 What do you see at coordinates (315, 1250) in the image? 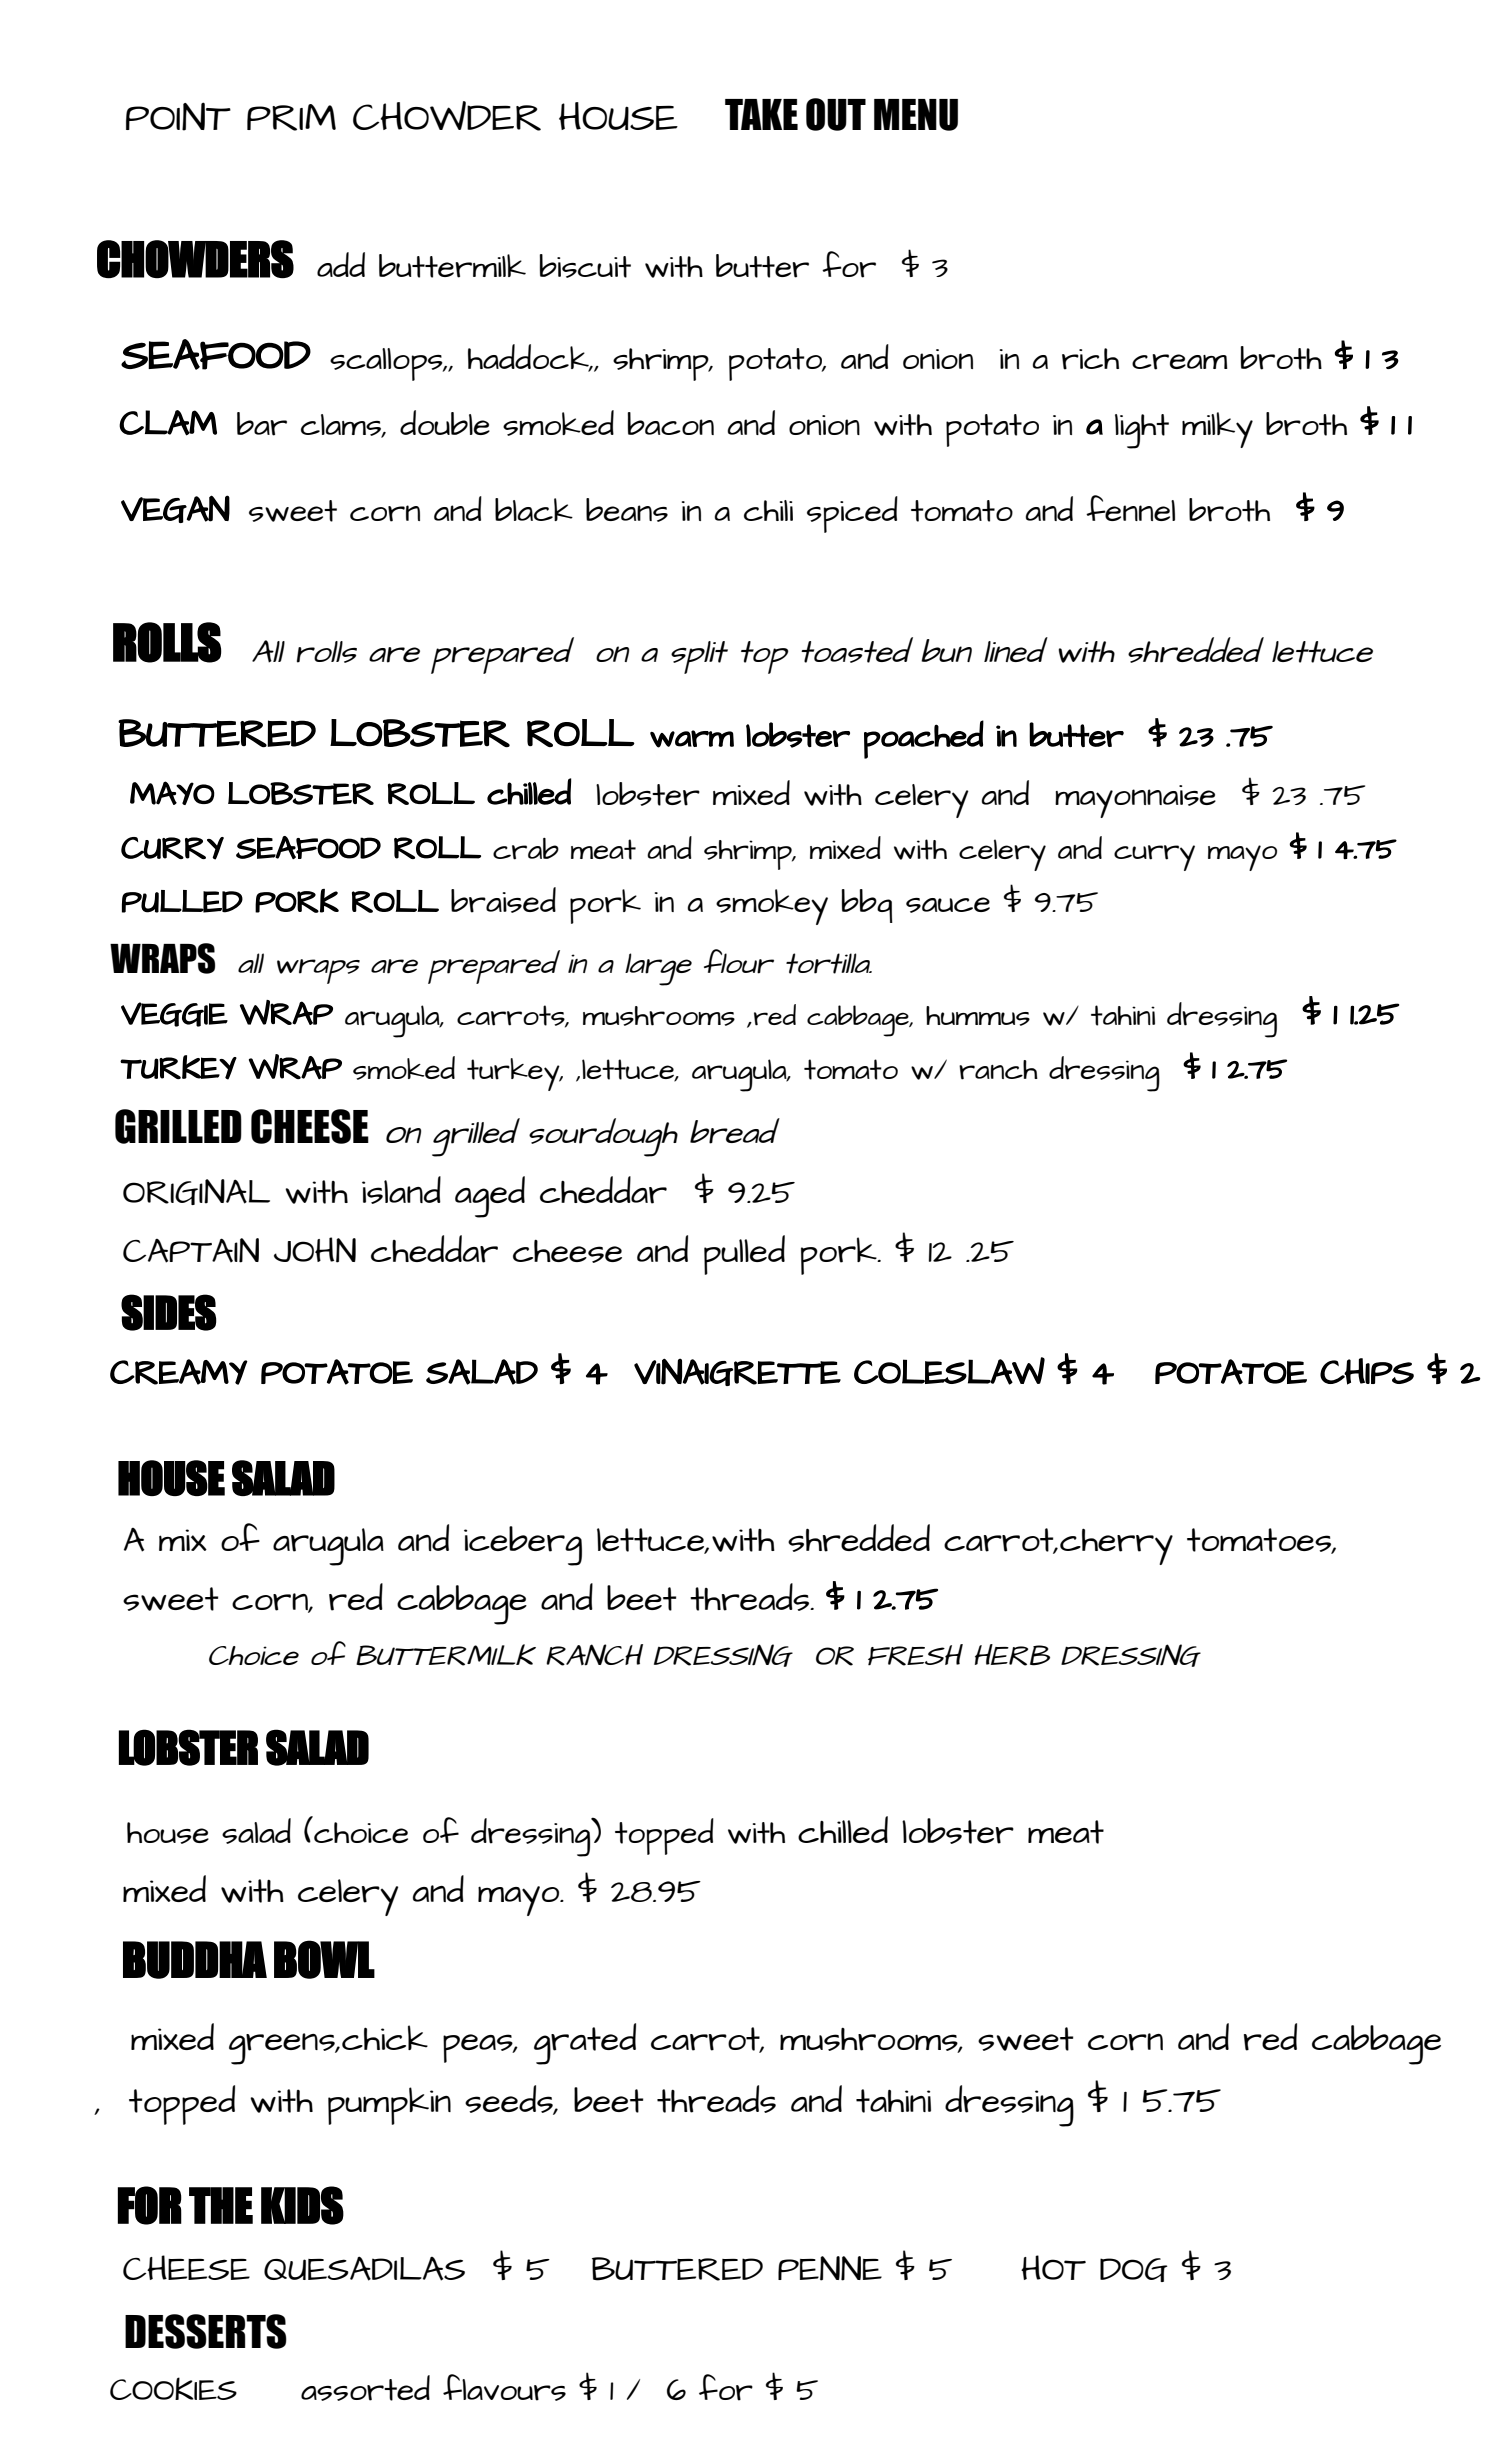
I see `JOHN` at bounding box center [315, 1250].
